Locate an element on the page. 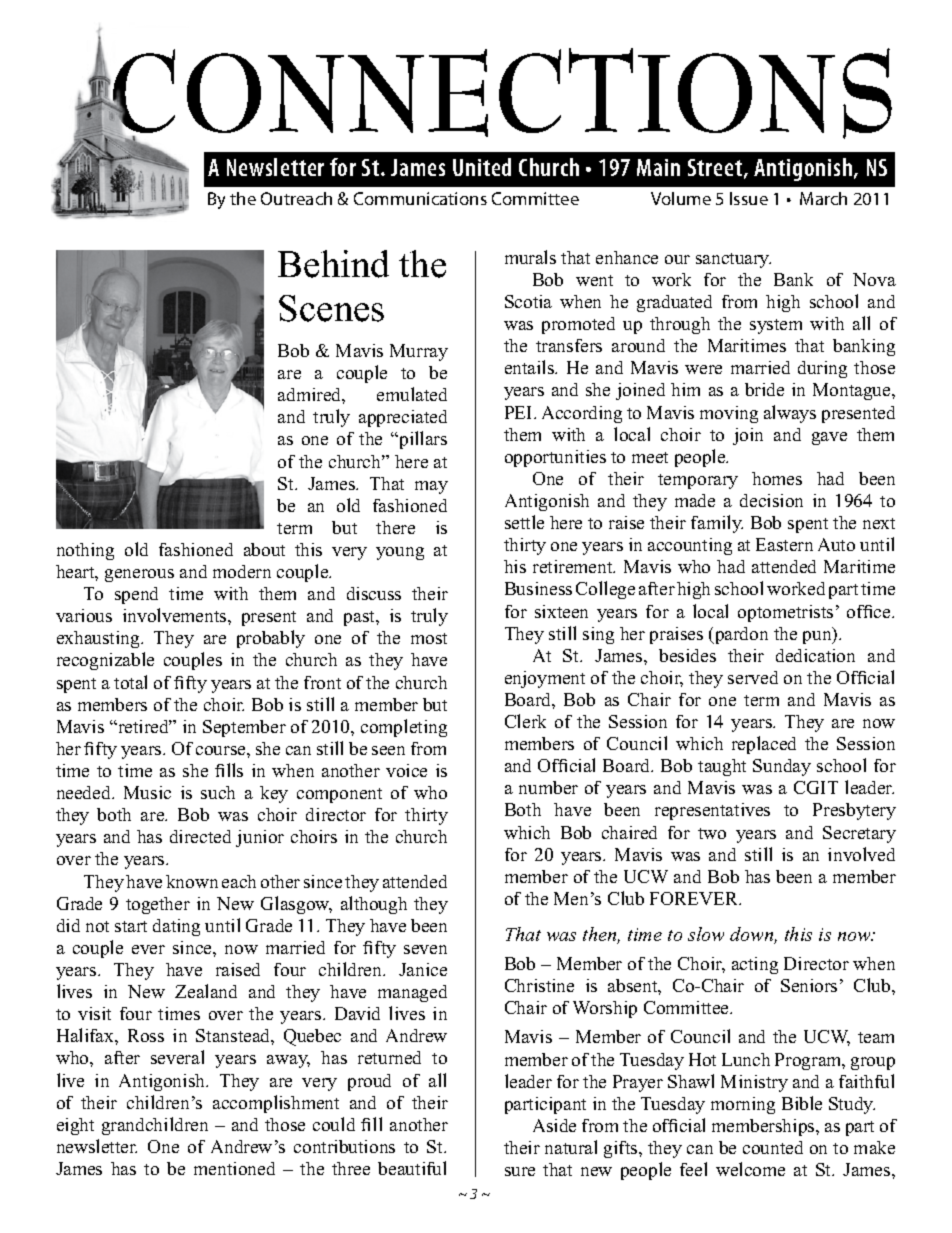  United is located at coordinates (482, 167).
